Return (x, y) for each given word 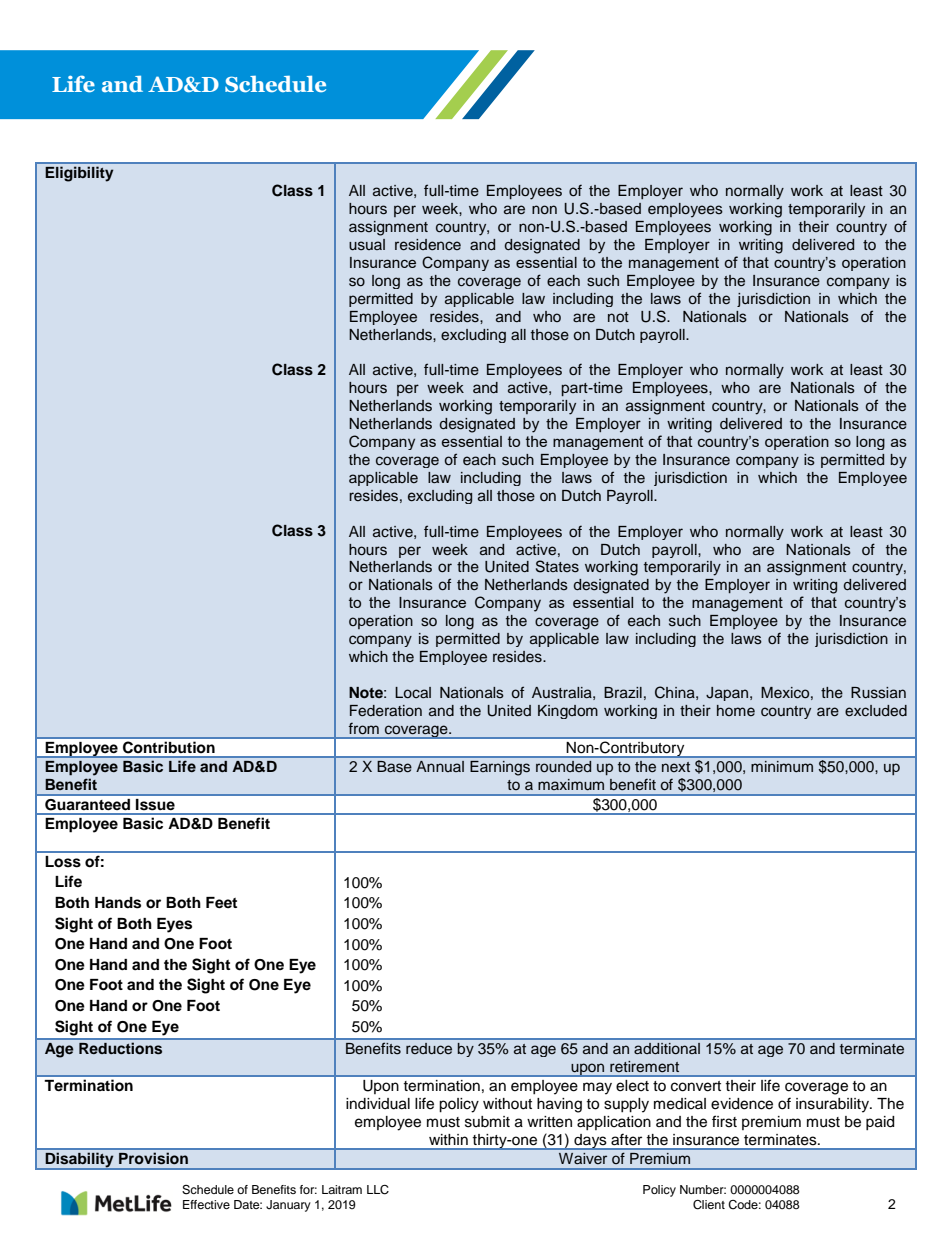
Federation (386, 711)
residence (428, 245)
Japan (727, 694)
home (736, 710)
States (557, 566)
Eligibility (79, 174)
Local (413, 692)
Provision (153, 1158)
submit (487, 1122)
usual (367, 245)
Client (709, 1205)
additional (667, 1048)
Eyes (174, 925)
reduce (429, 1048)
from (363, 728)
